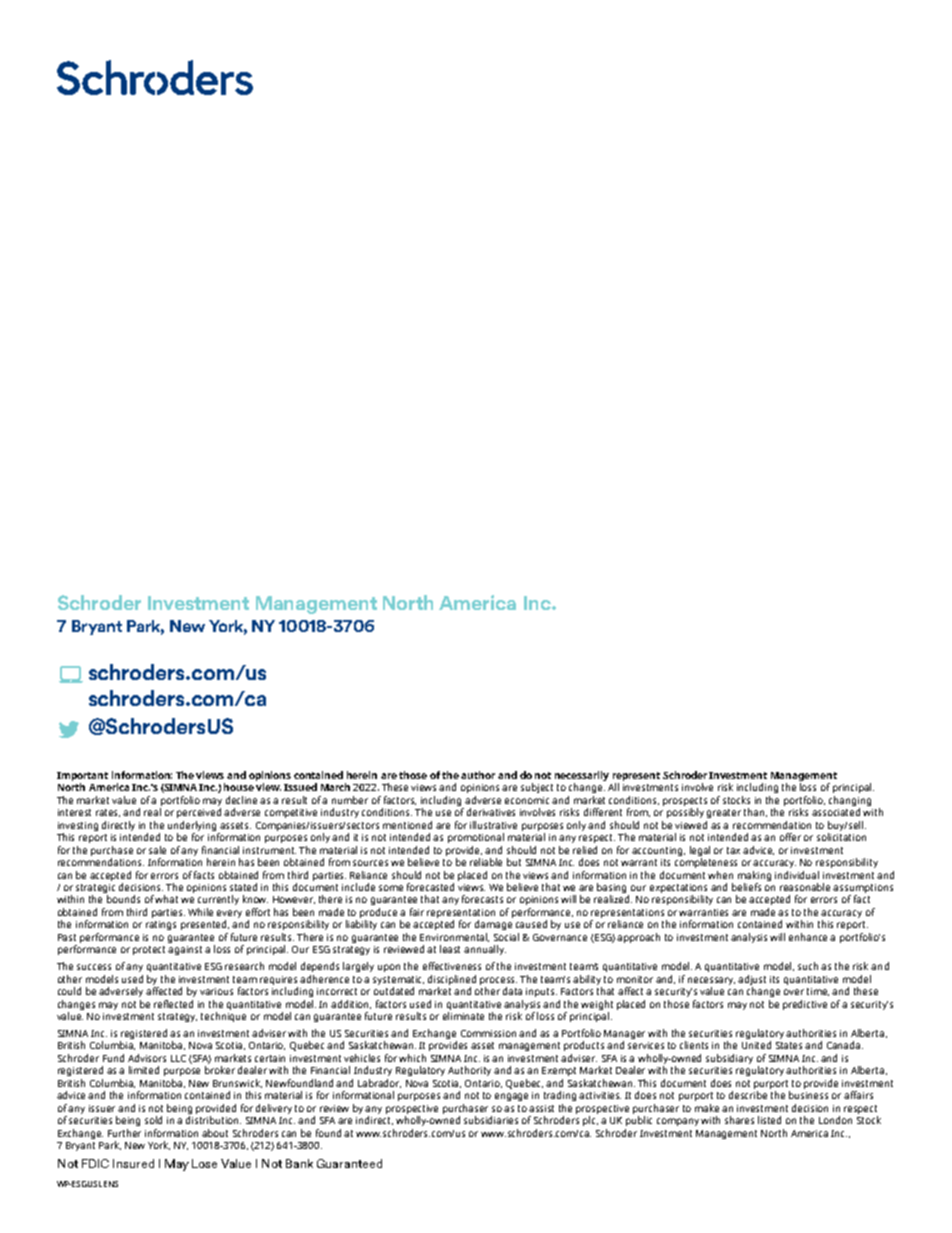 The height and width of the screenshot is (1233, 952). Describe the element at coordinates (147, 1058) in the screenshot. I see `Advisors` at that location.
